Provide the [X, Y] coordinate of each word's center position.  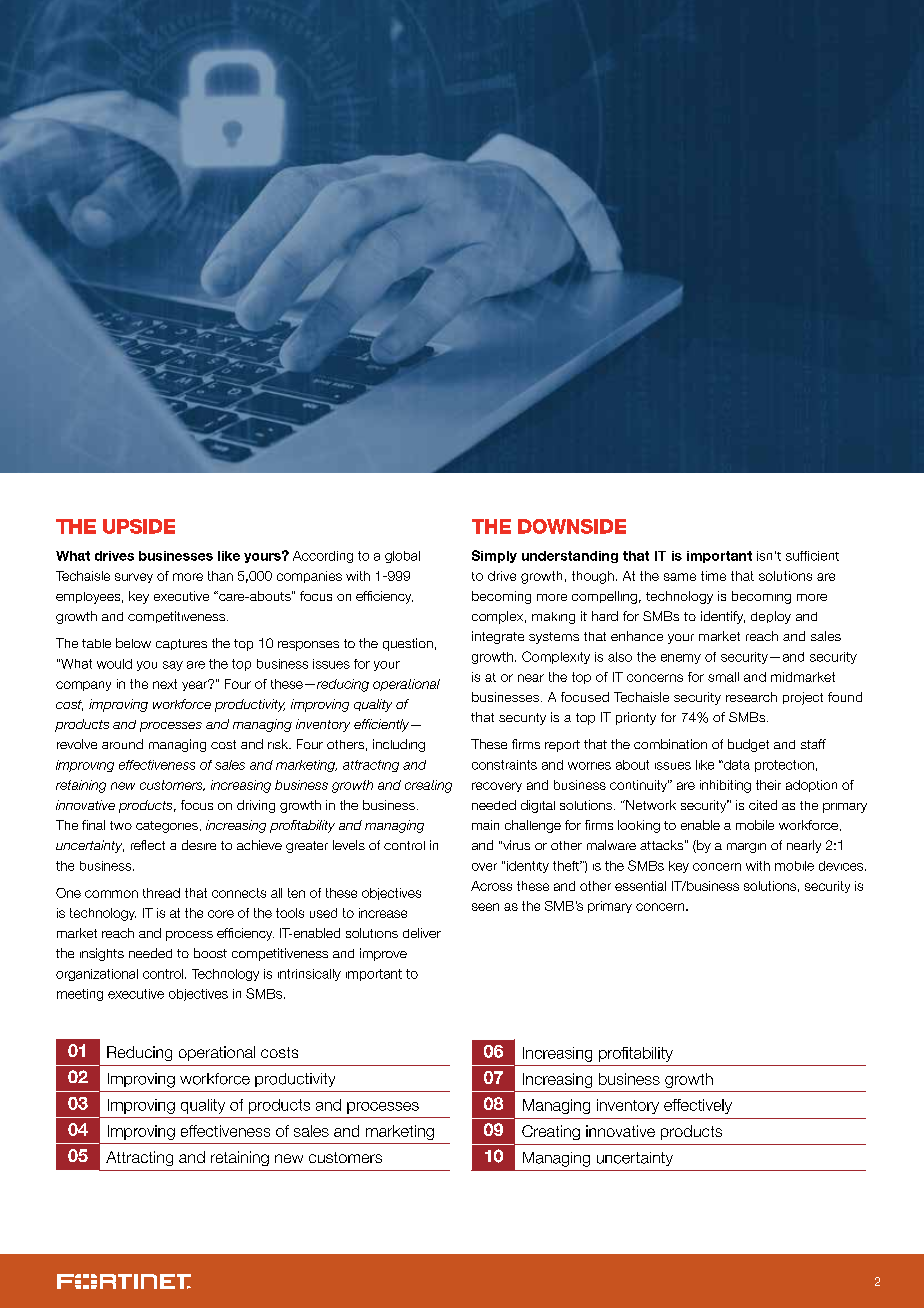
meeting [80, 995]
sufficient [812, 556]
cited [763, 805]
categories [167, 827]
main [485, 825]
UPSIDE [139, 526]
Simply [494, 556]
